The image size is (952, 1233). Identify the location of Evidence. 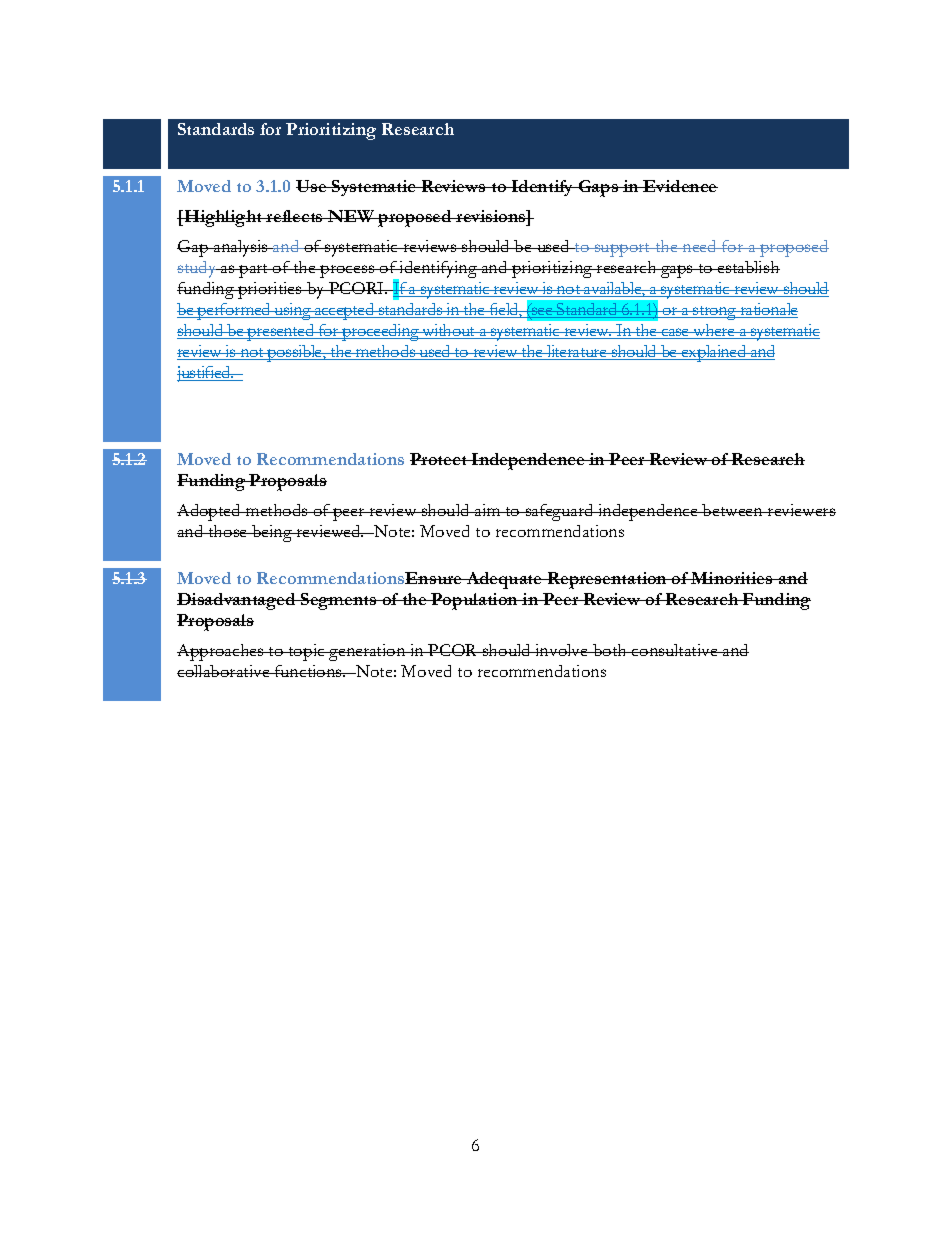
(680, 186).
